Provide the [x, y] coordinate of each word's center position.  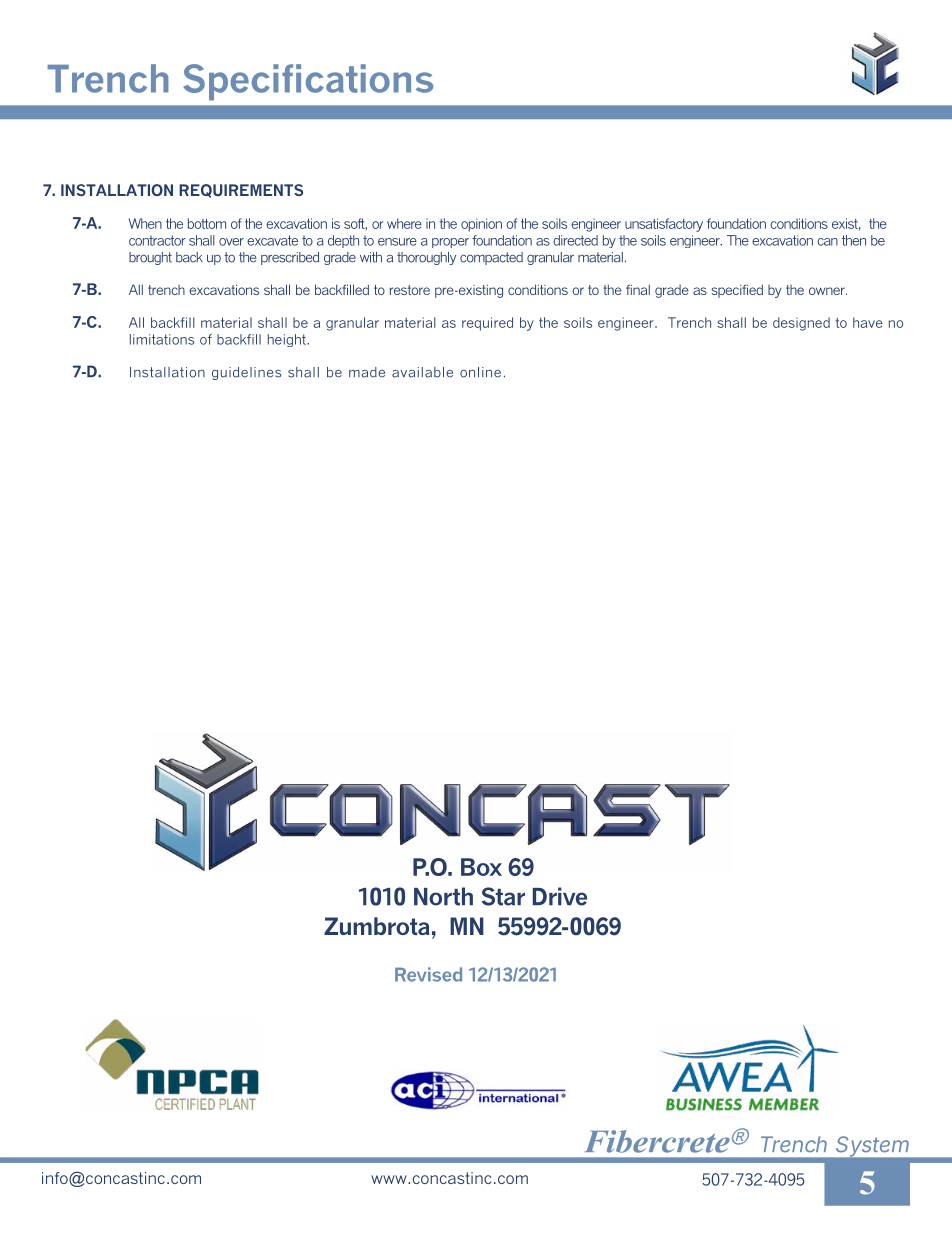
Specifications [308, 82]
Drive [560, 896]
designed [801, 324]
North [443, 896]
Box [481, 867]
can [827, 242]
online [480, 372]
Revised [428, 974]
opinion [481, 225]
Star [503, 896]
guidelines [246, 373]
